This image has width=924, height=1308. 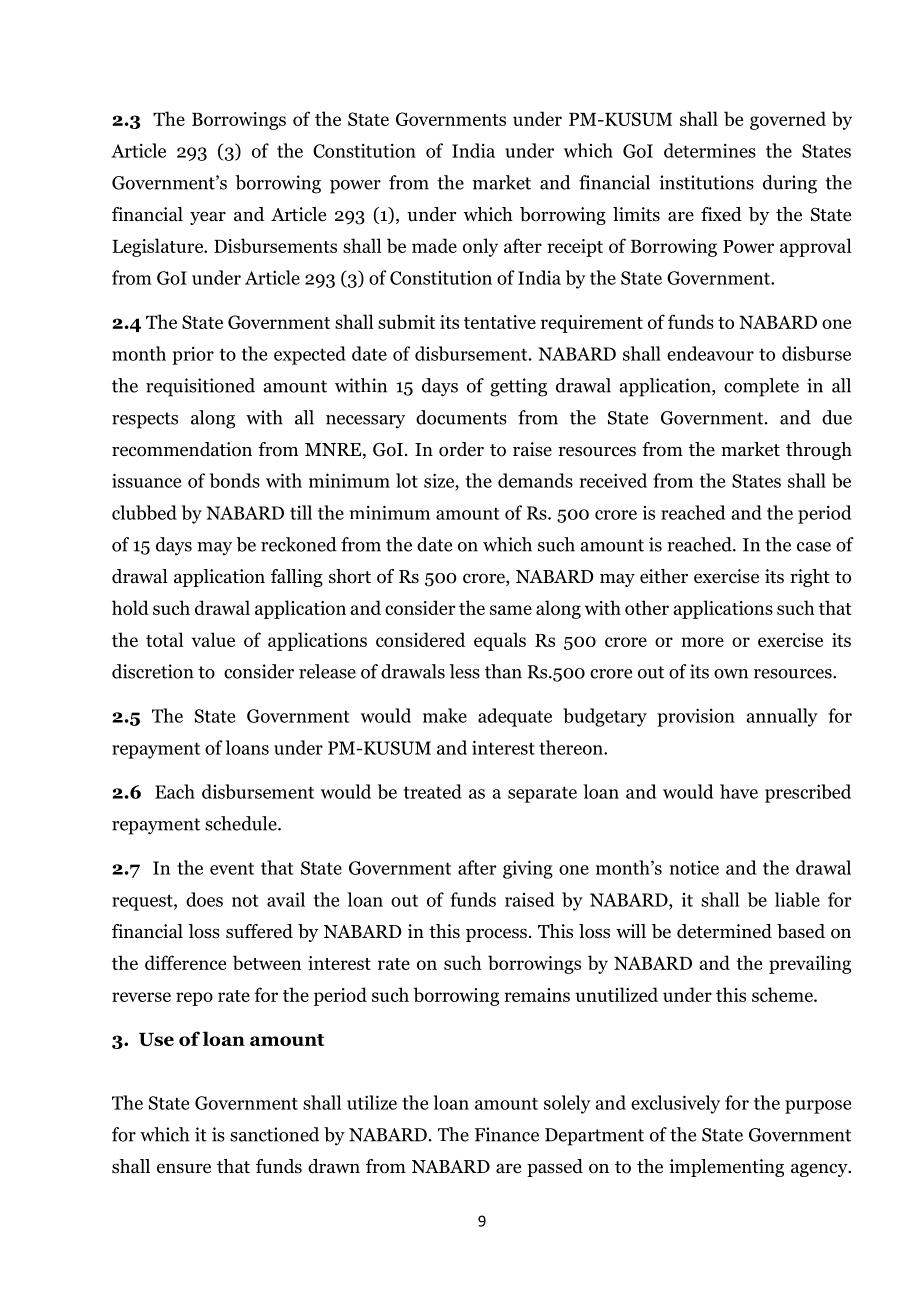 What do you see at coordinates (433, 791) in the image?
I see `treated` at bounding box center [433, 791].
